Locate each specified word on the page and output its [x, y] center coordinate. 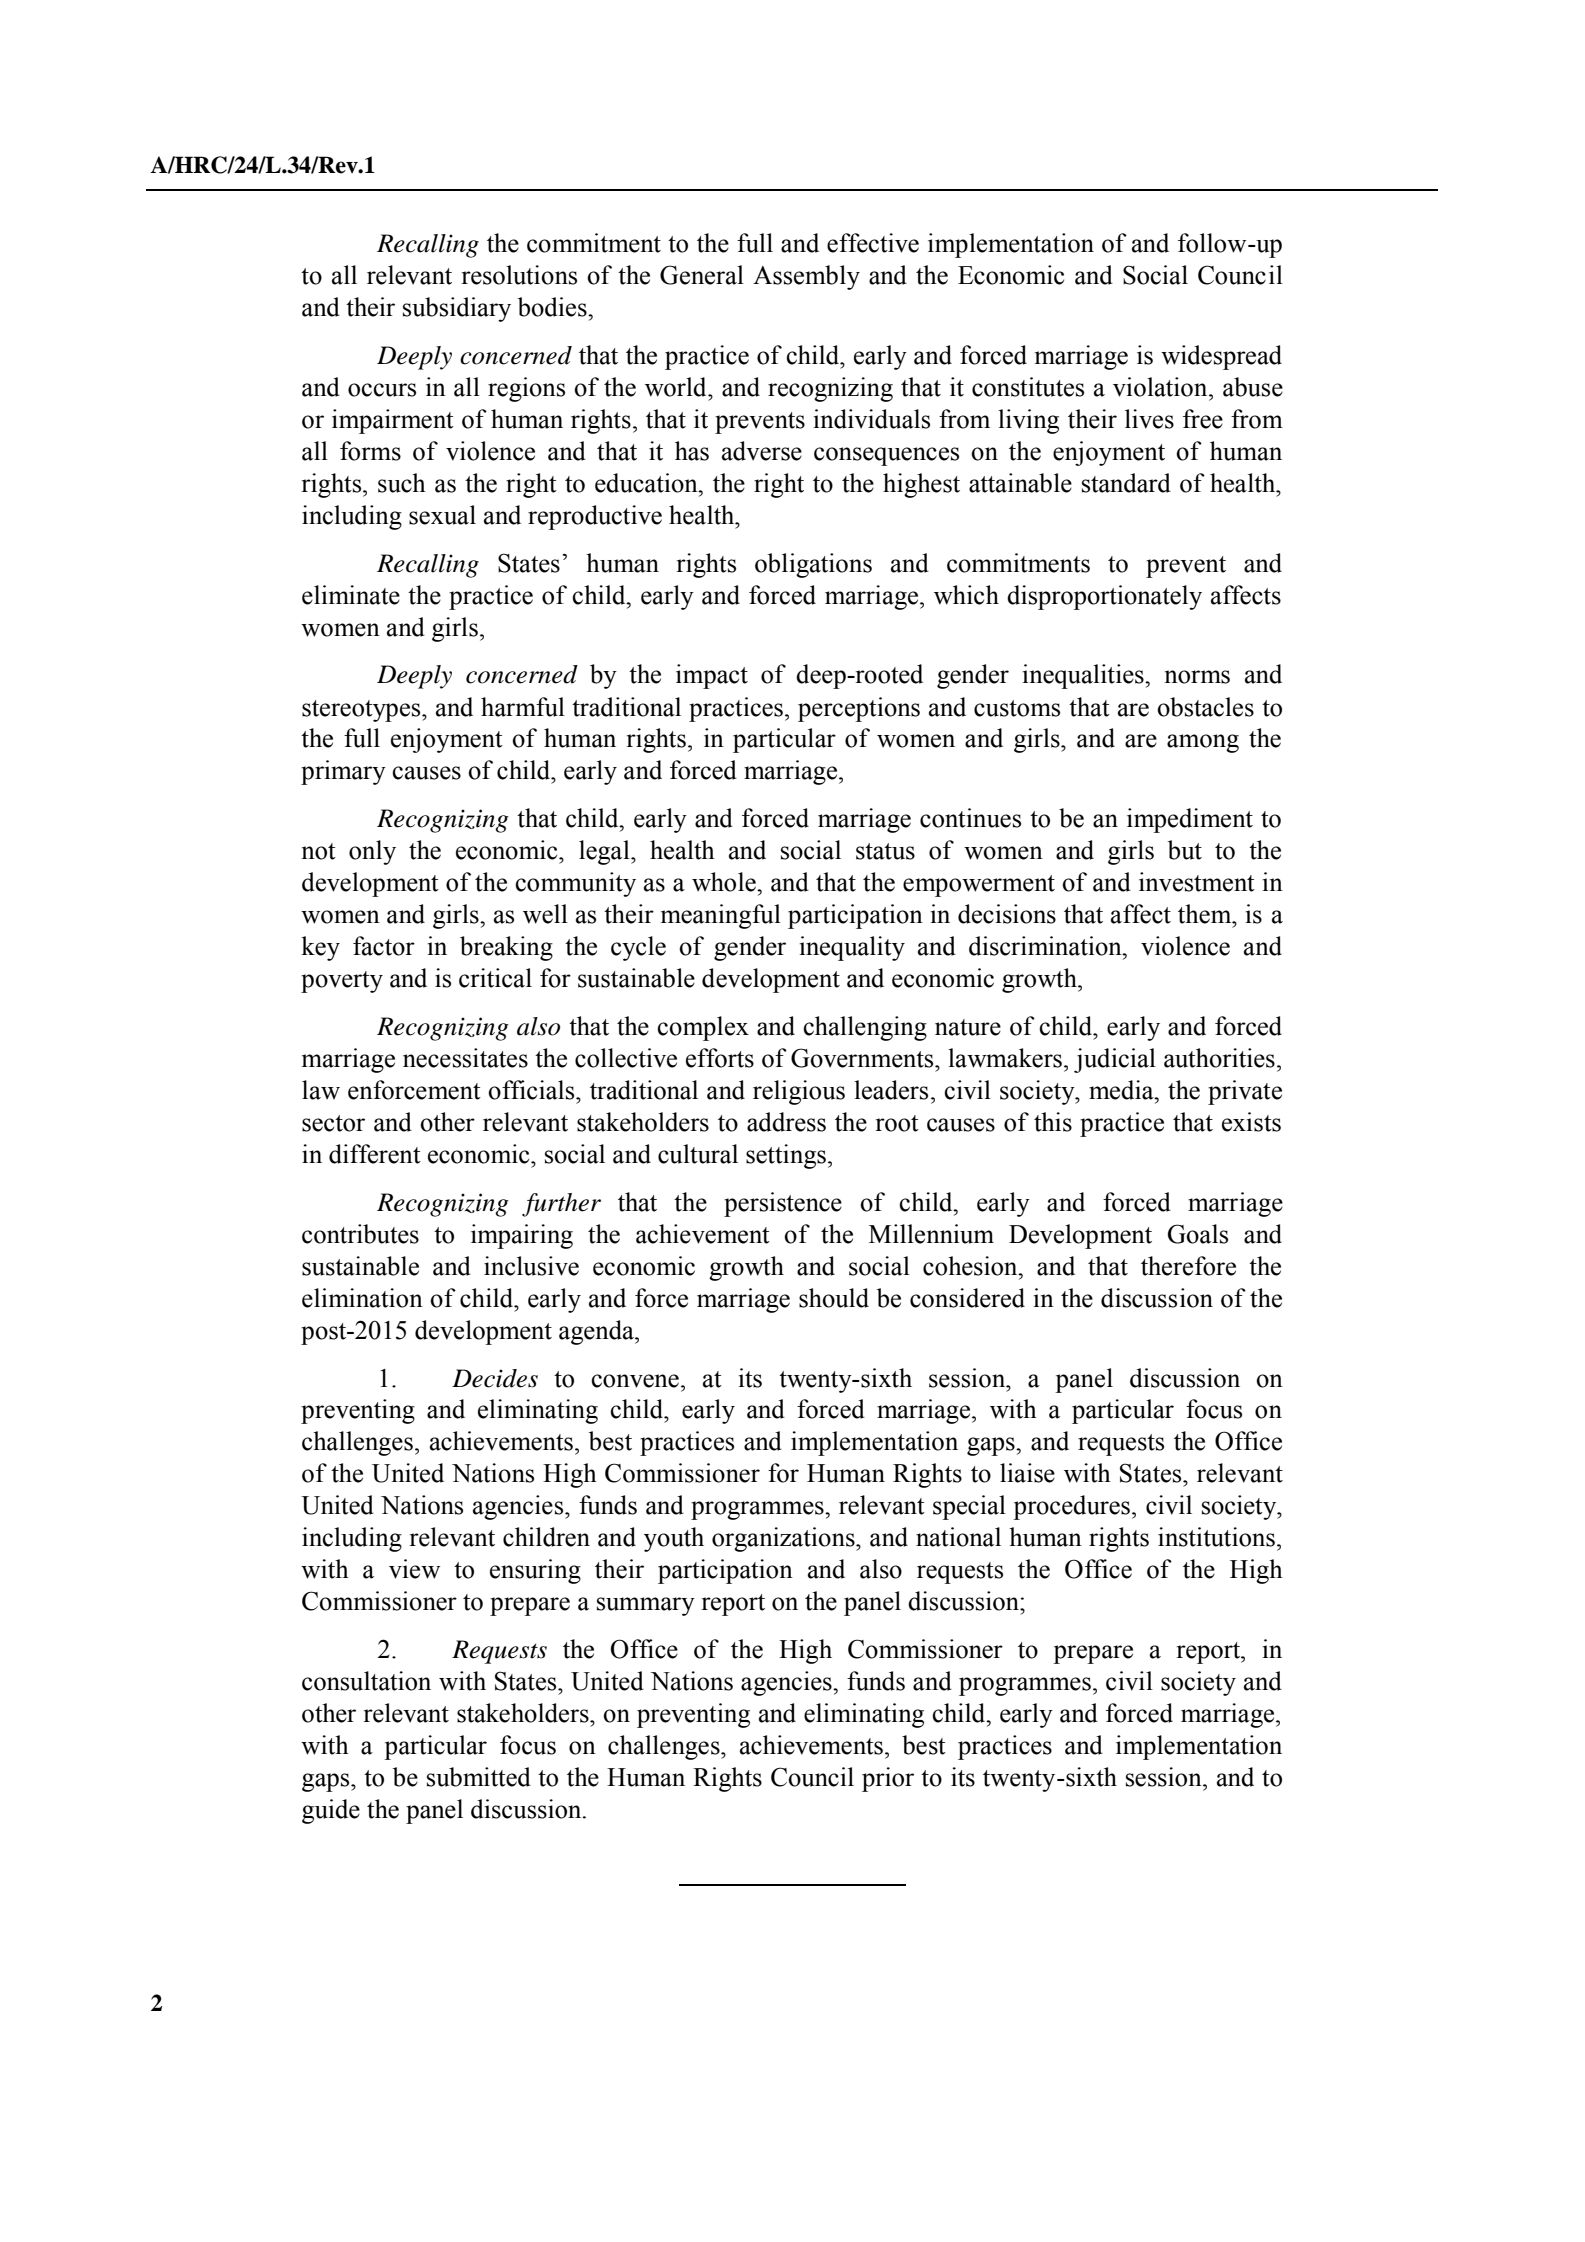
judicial [1115, 1060]
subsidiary [457, 309]
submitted [479, 1777]
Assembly [806, 277]
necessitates [465, 1058]
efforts [720, 1058]
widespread [1221, 357]
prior [888, 1779]
